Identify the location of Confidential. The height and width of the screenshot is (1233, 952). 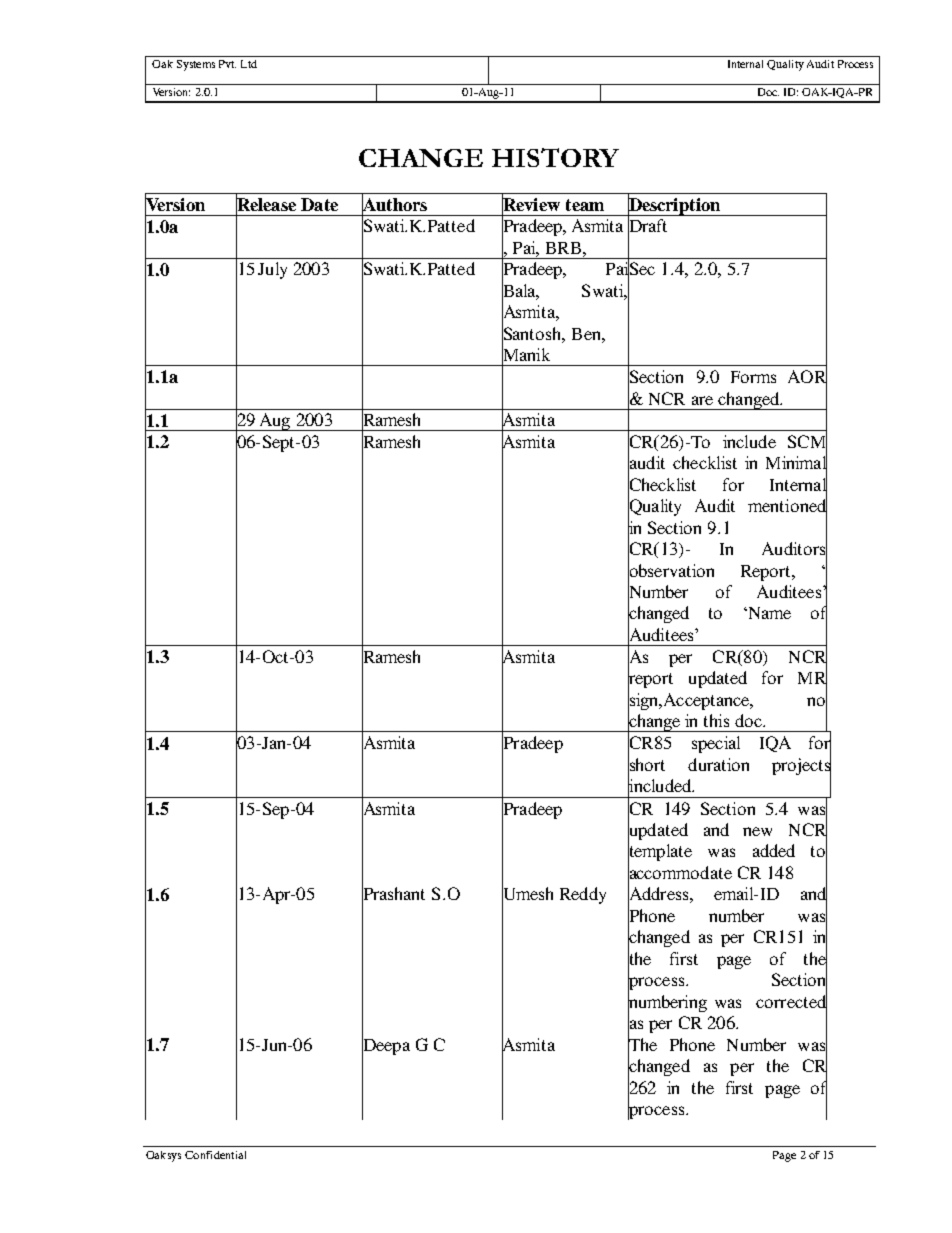
(215, 1155).
